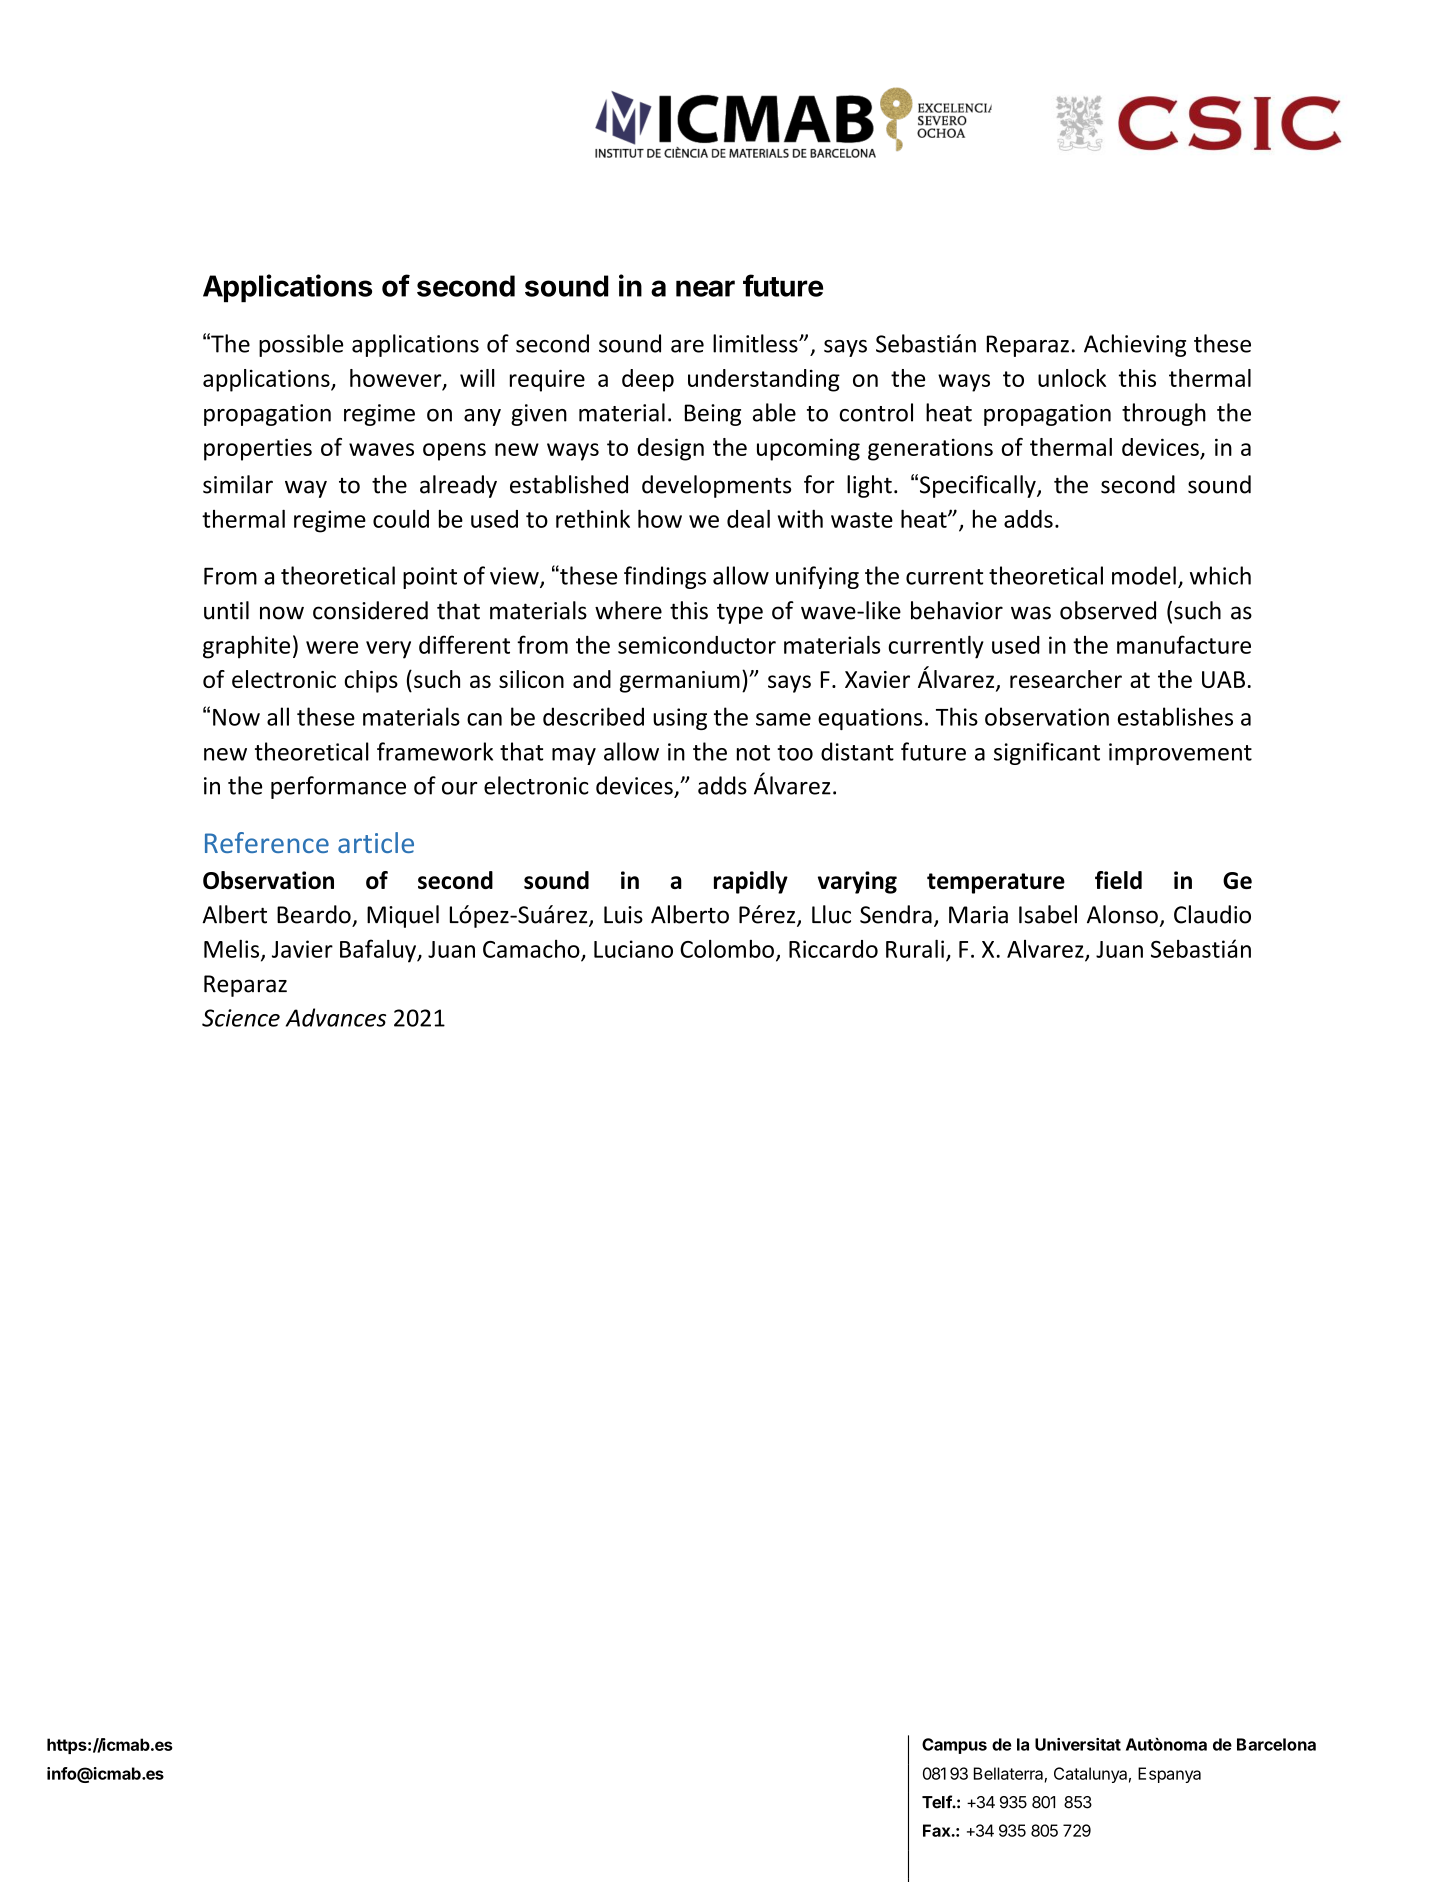 This screenshot has height=1882, width=1454. Describe the element at coordinates (753, 753) in the screenshot. I see `not` at that location.
